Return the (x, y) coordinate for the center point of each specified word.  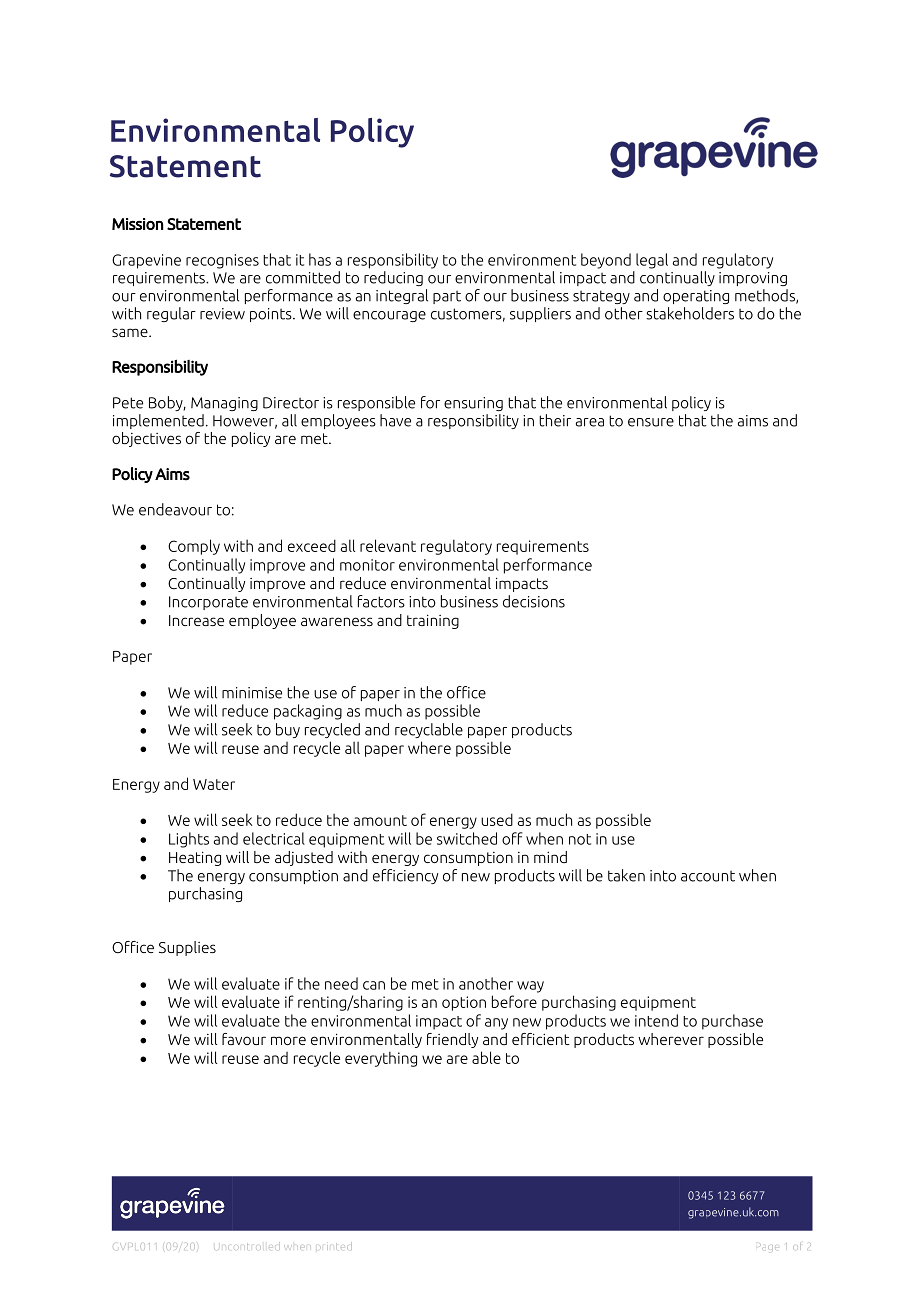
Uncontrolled (245, 1247)
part (447, 297)
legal (652, 261)
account (708, 876)
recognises (222, 261)
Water (214, 784)
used (497, 819)
